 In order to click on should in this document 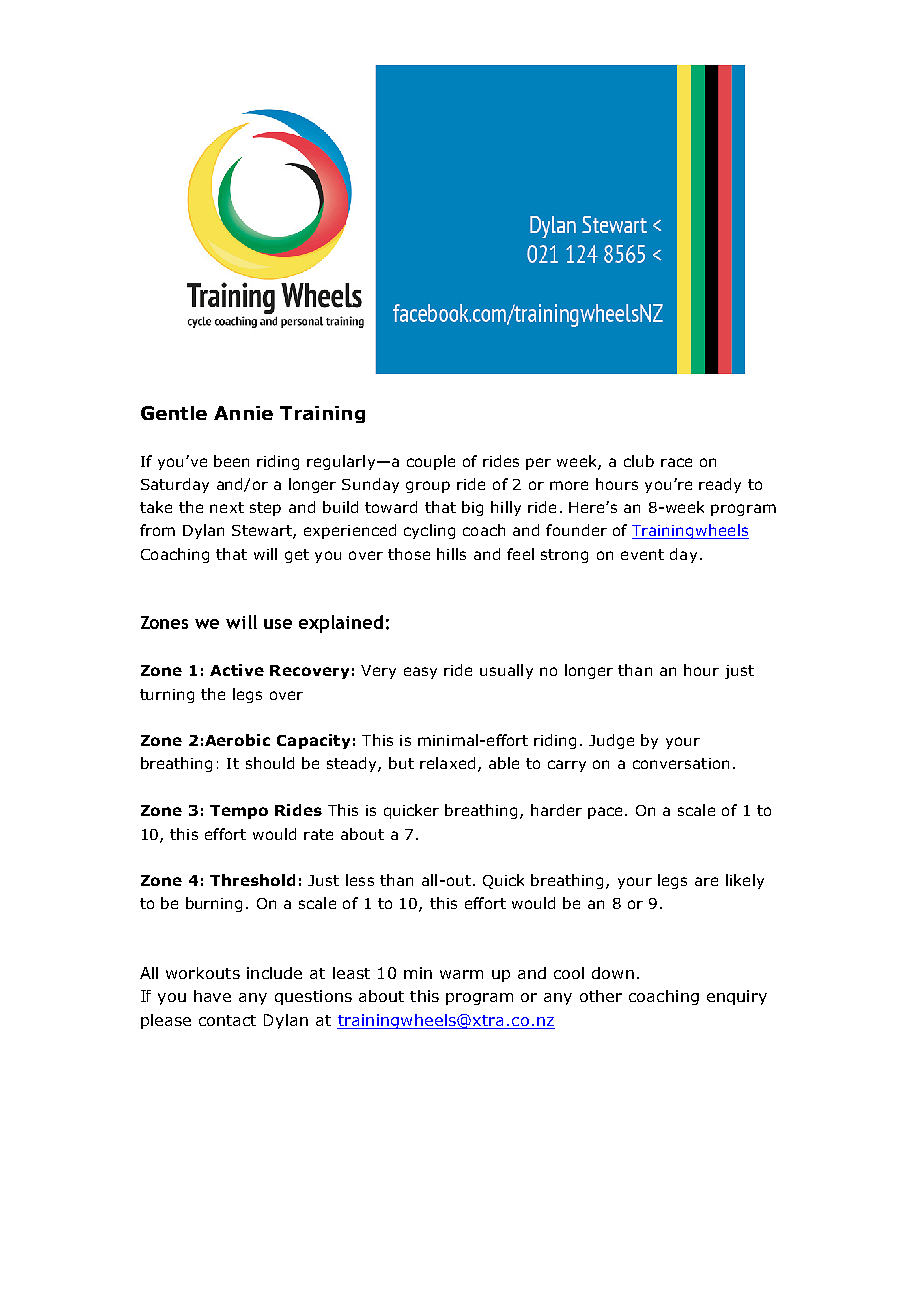, I will do `click(270, 763)`.
